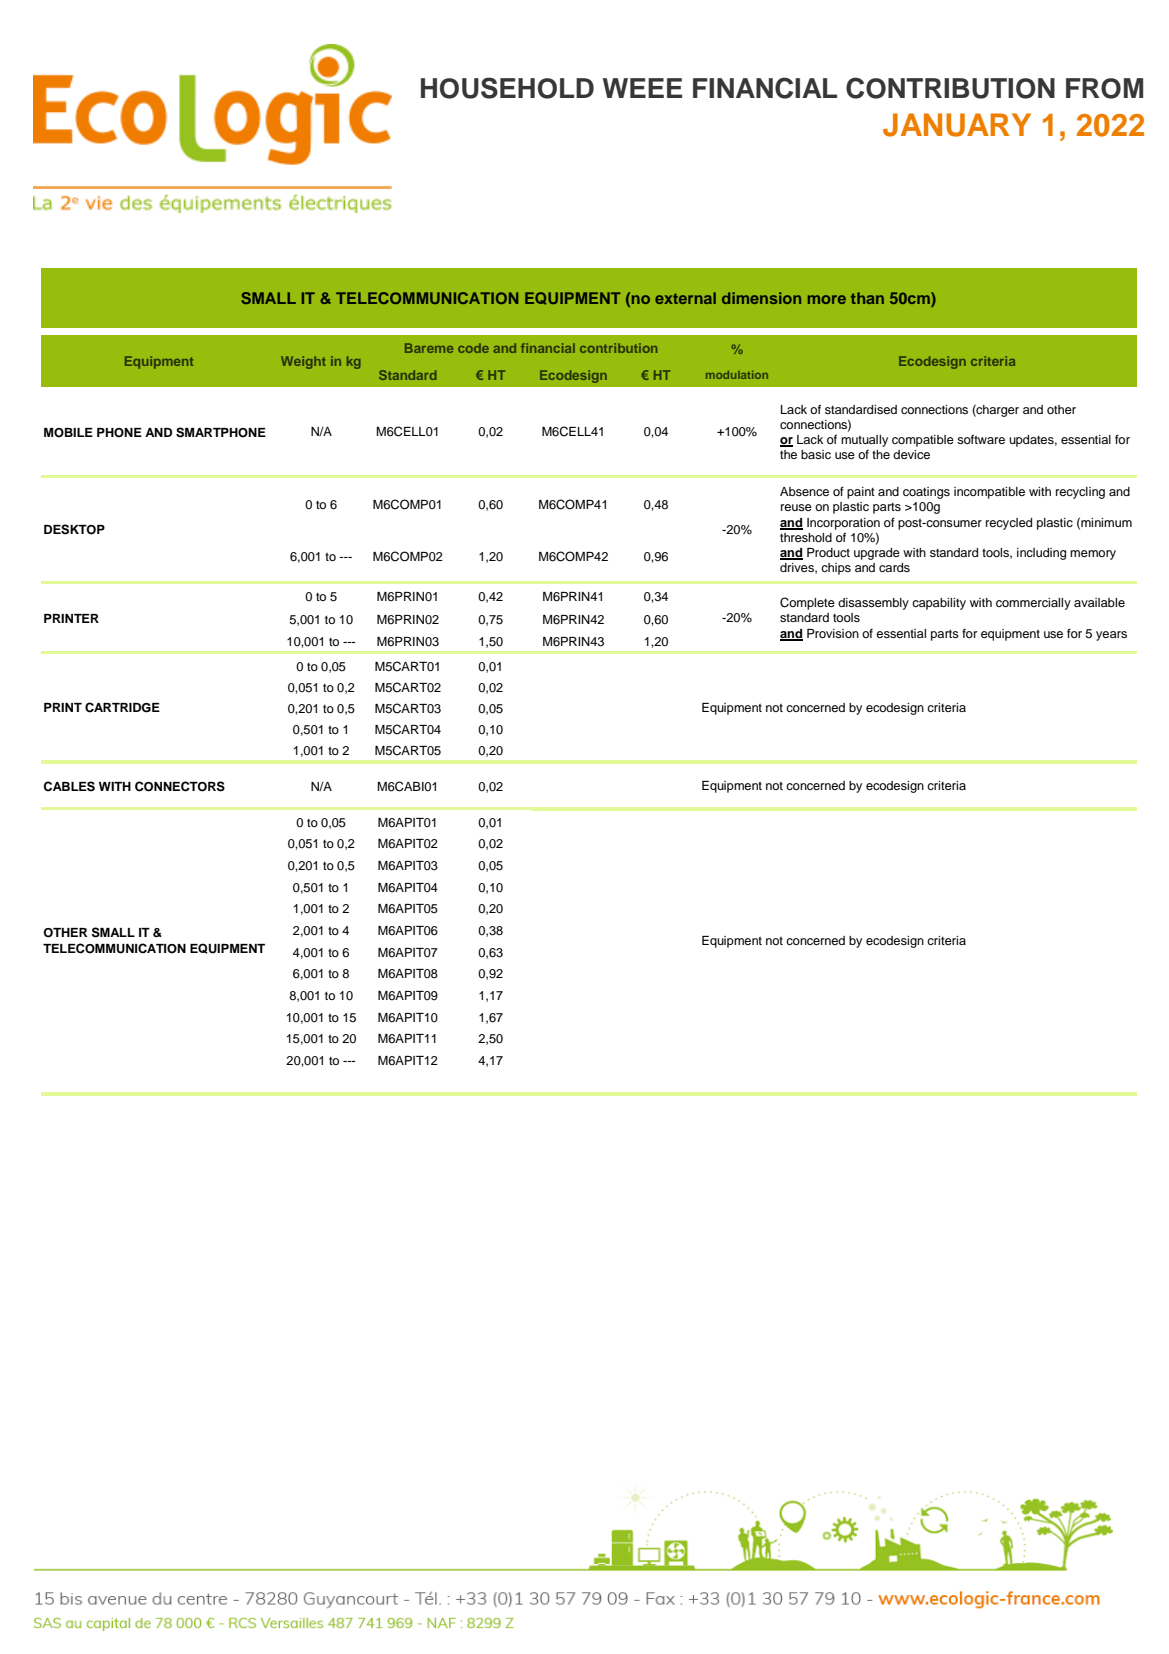 This document has height=1654, width=1169. What do you see at coordinates (867, 298) in the document?
I see `than` at bounding box center [867, 298].
